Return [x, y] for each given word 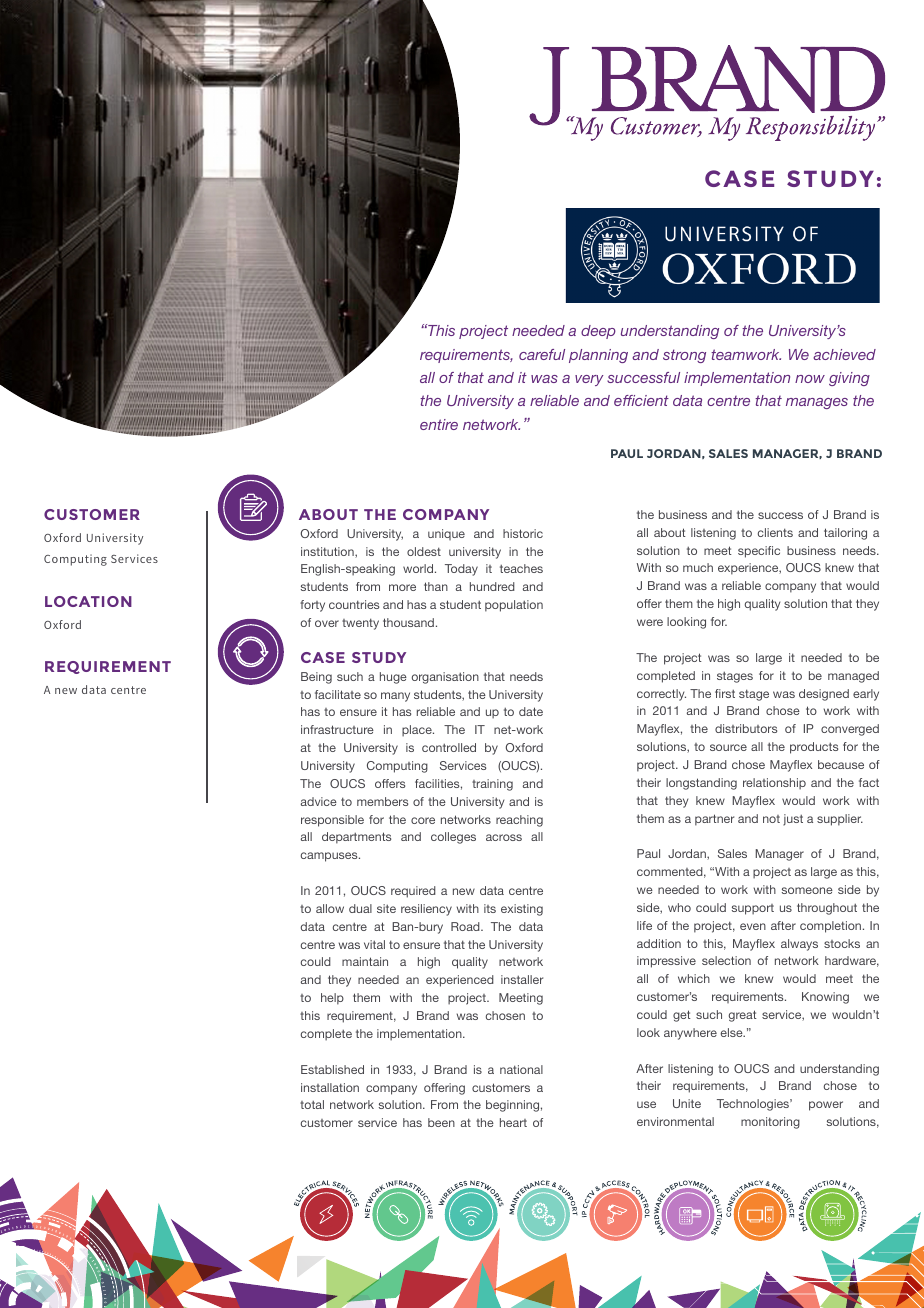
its [490, 908]
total [312, 1104]
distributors [746, 728]
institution [328, 552]
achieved [844, 354]
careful [542, 354]
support [753, 909]
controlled [449, 747]
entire [439, 424]
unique [446, 534]
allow [330, 908]
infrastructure [337, 729]
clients [775, 532]
